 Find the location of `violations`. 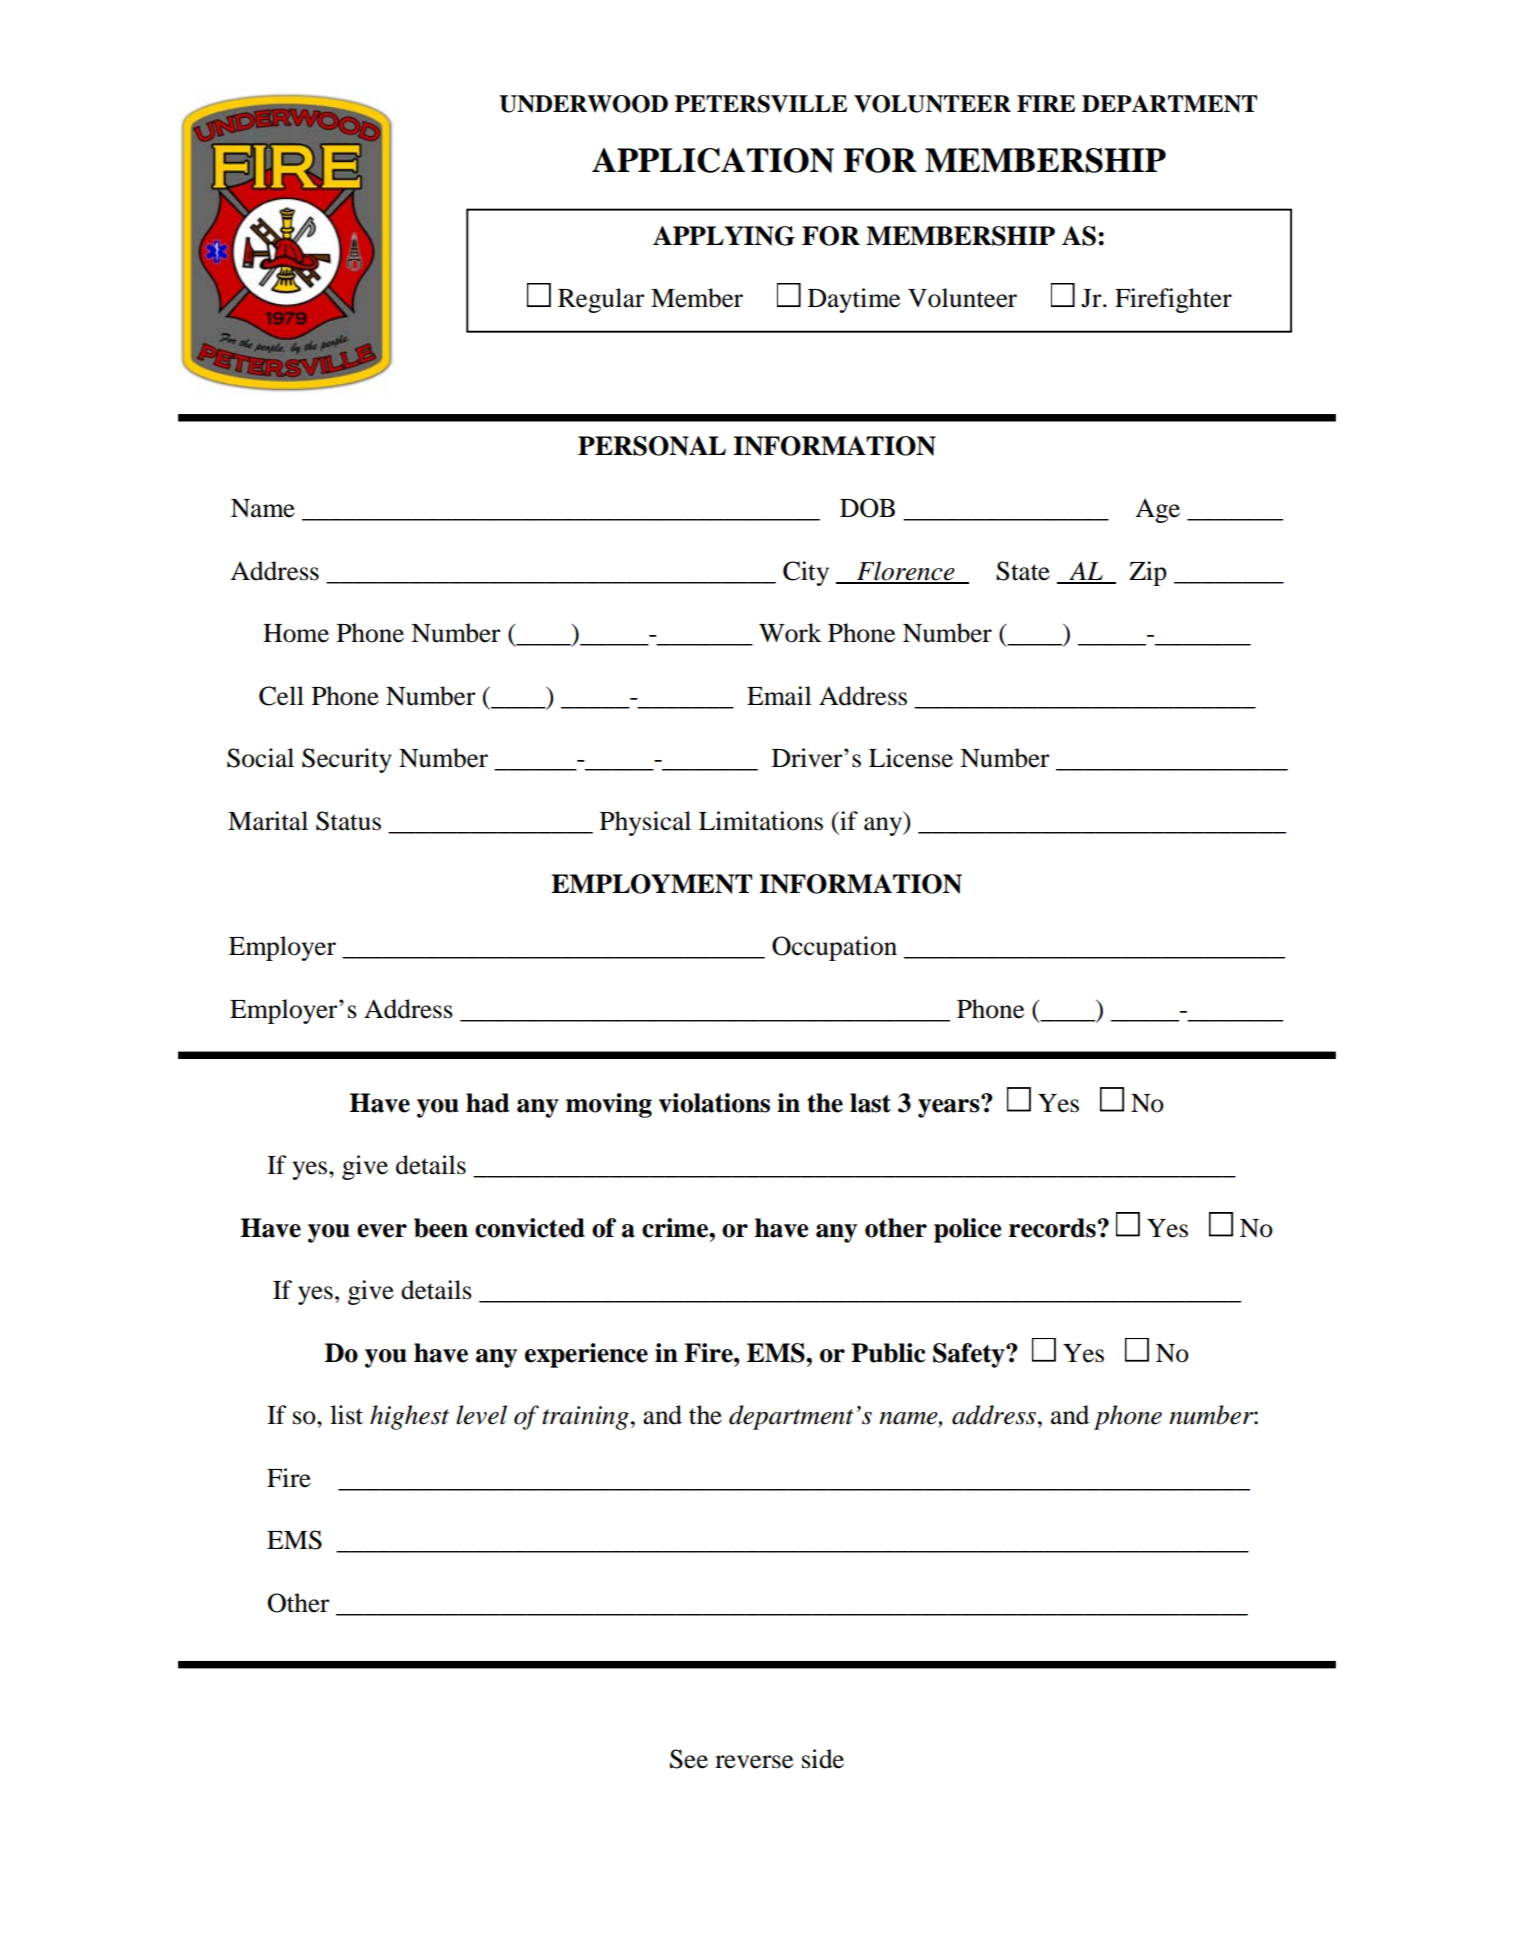

violations is located at coordinates (714, 1103).
